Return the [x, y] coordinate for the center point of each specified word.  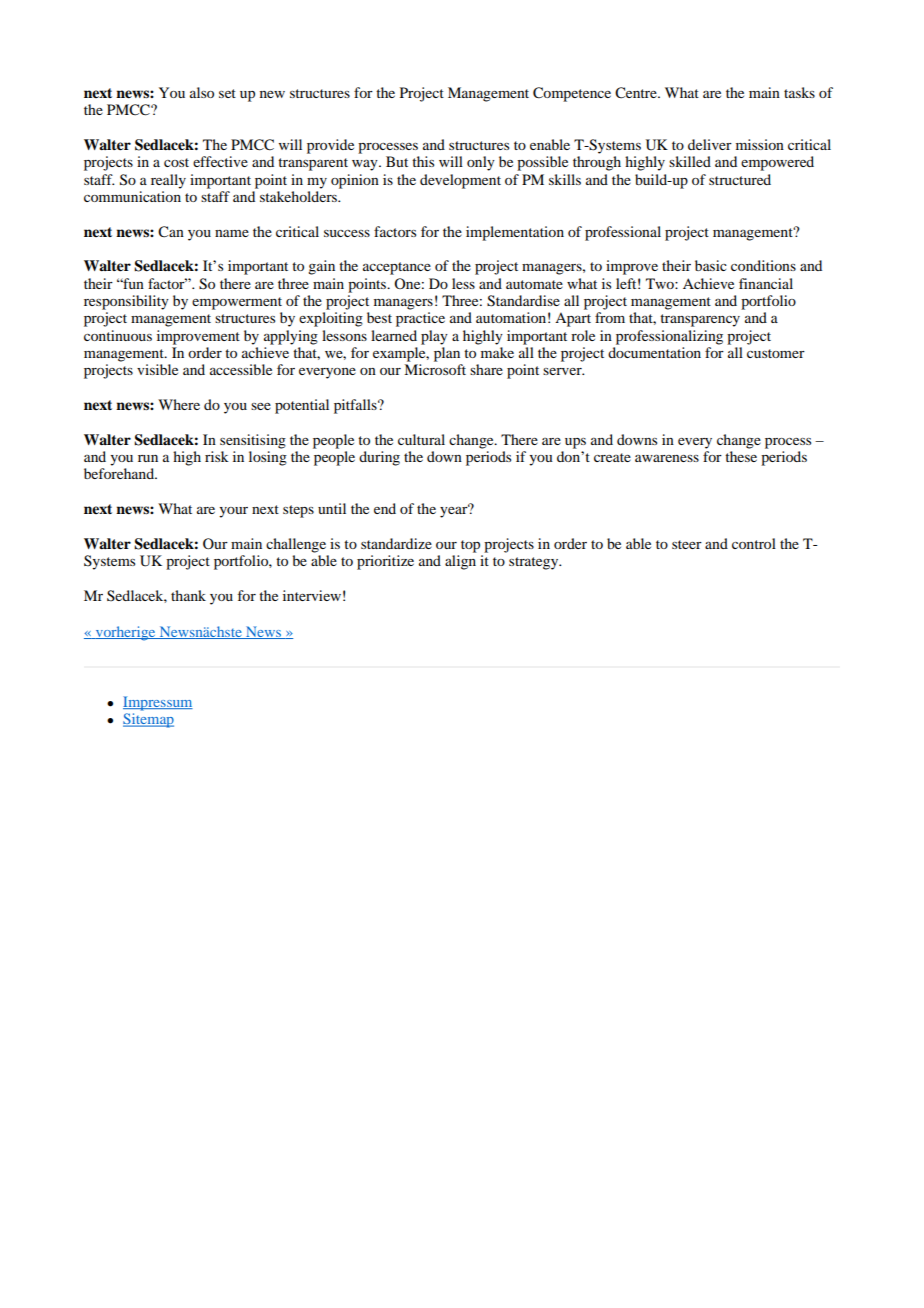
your [233, 512]
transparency [700, 320]
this [423, 161]
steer [687, 544]
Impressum [158, 703]
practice [420, 319]
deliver [710, 144]
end [385, 508]
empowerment [237, 303]
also [202, 92]
